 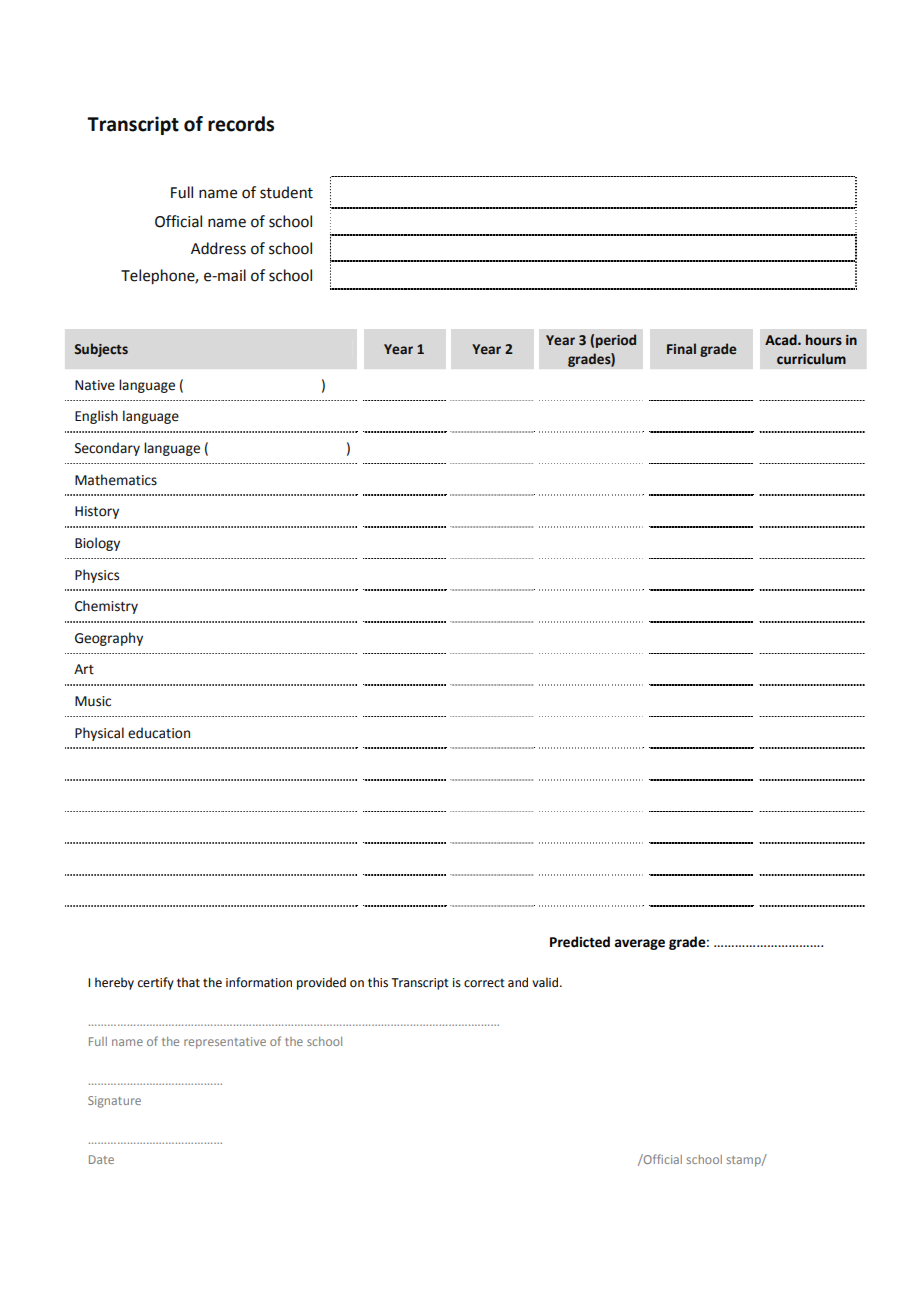 What do you see at coordinates (782, 340) in the page?
I see `Acad` at bounding box center [782, 340].
